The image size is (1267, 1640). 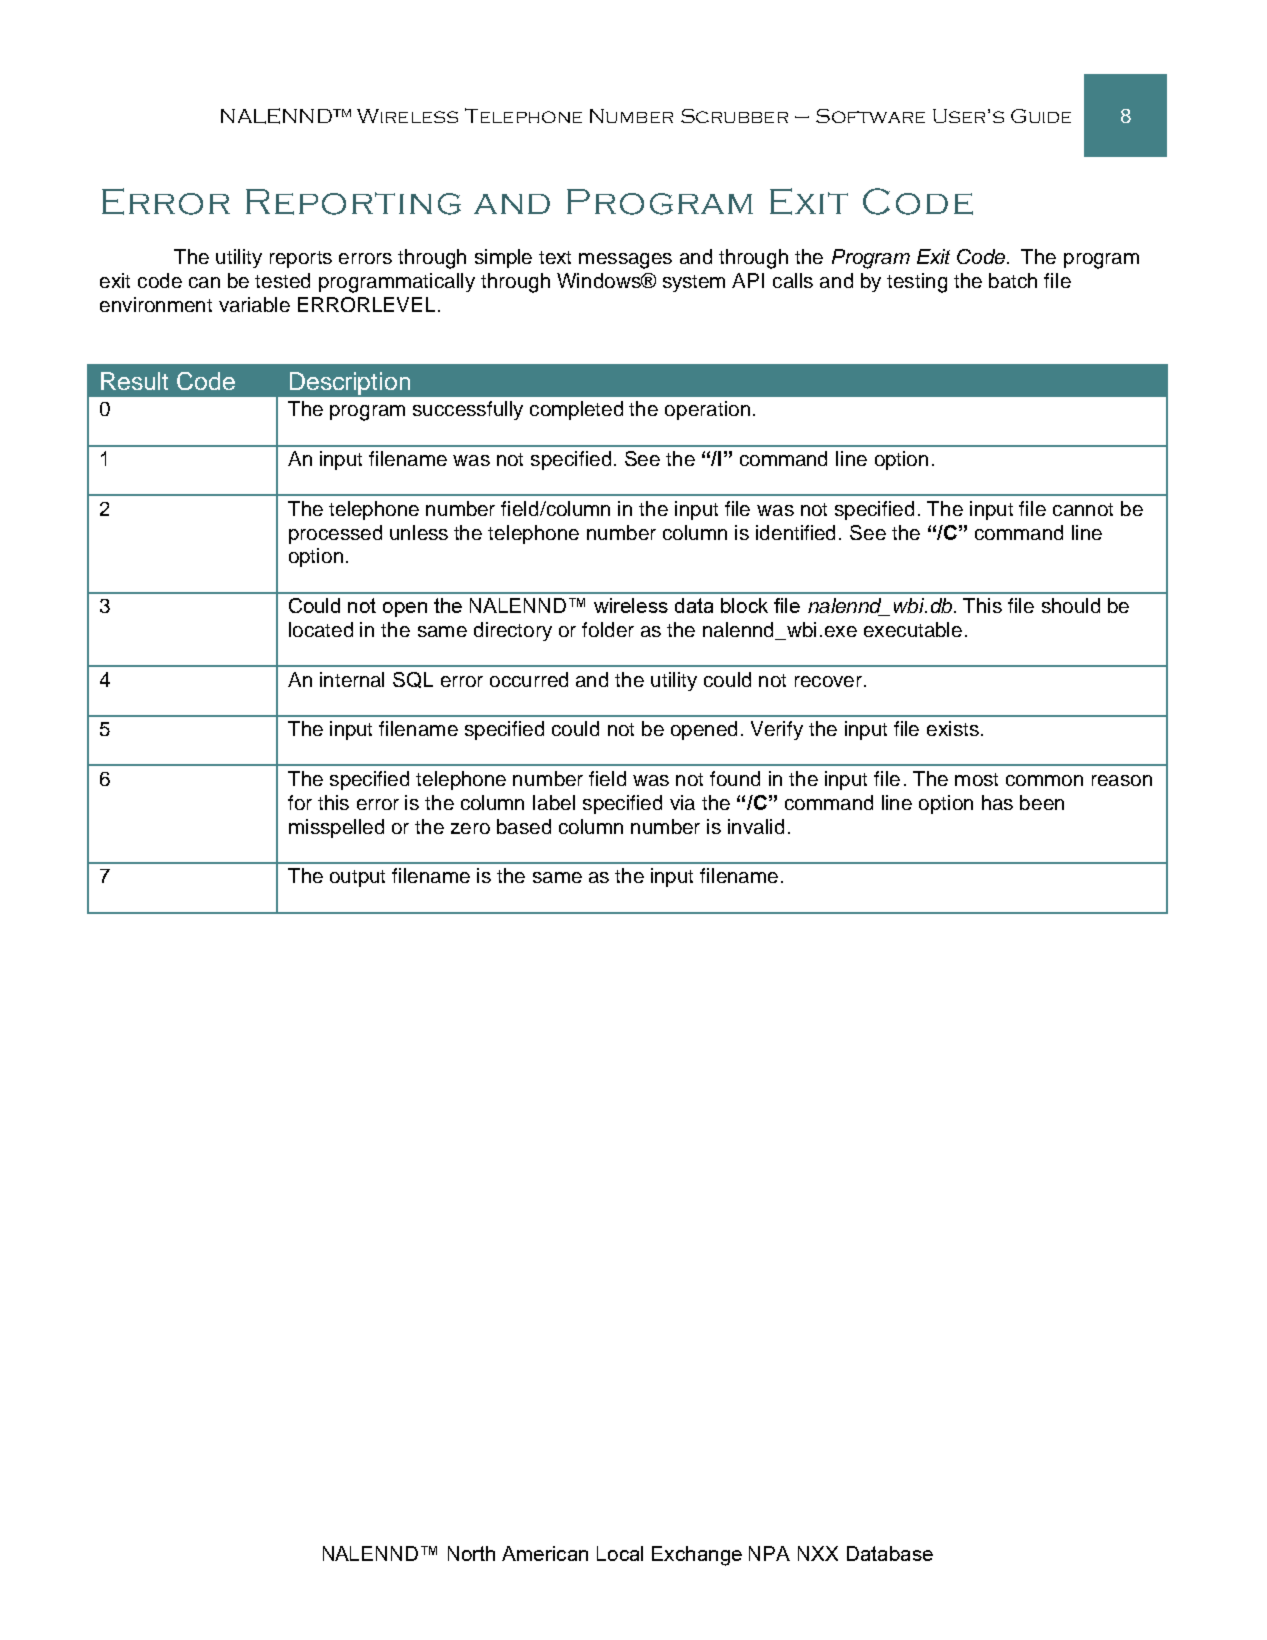 I want to click on North, so click(x=471, y=1553).
